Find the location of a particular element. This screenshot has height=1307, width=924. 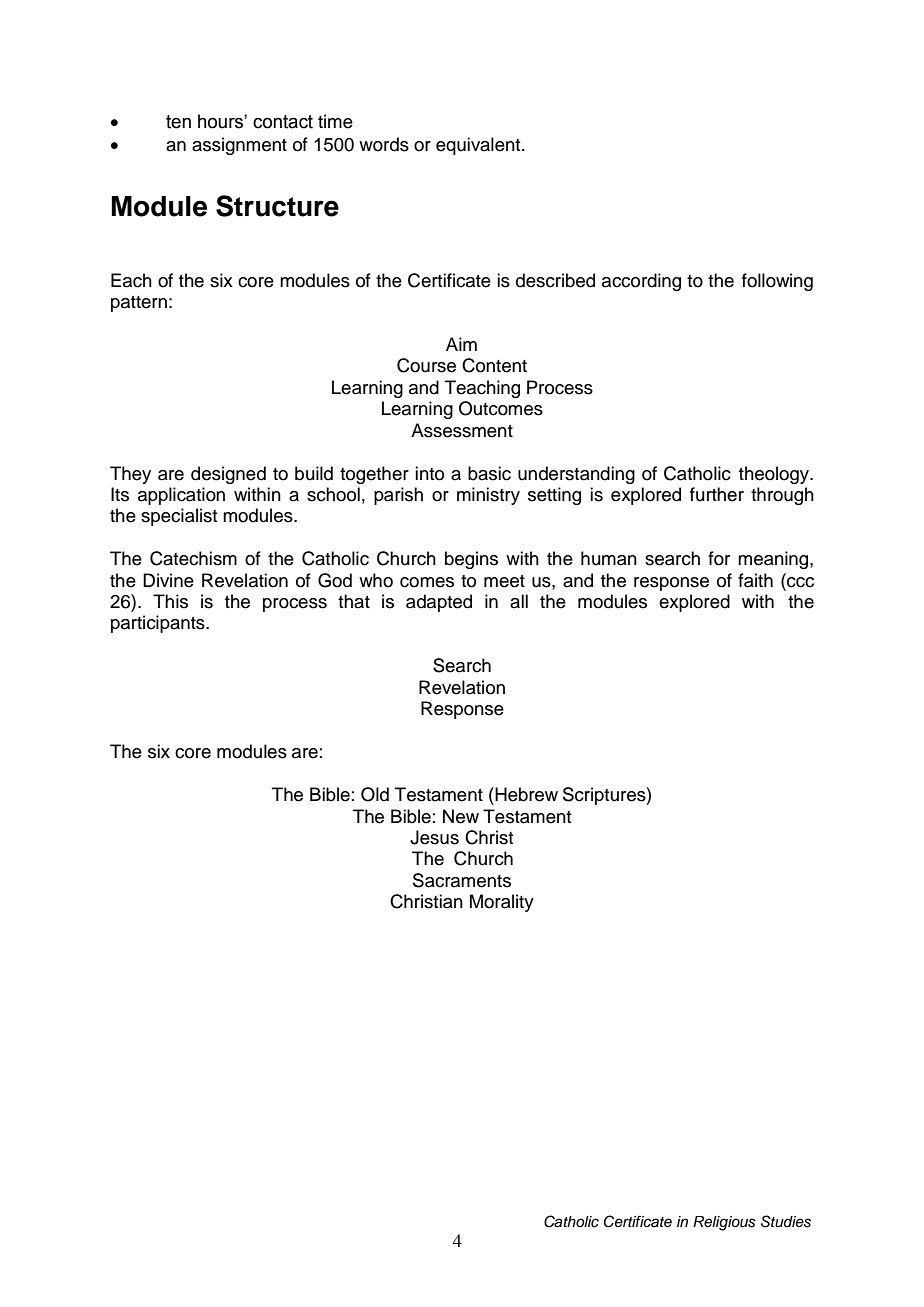

Catechism is located at coordinates (193, 558).
